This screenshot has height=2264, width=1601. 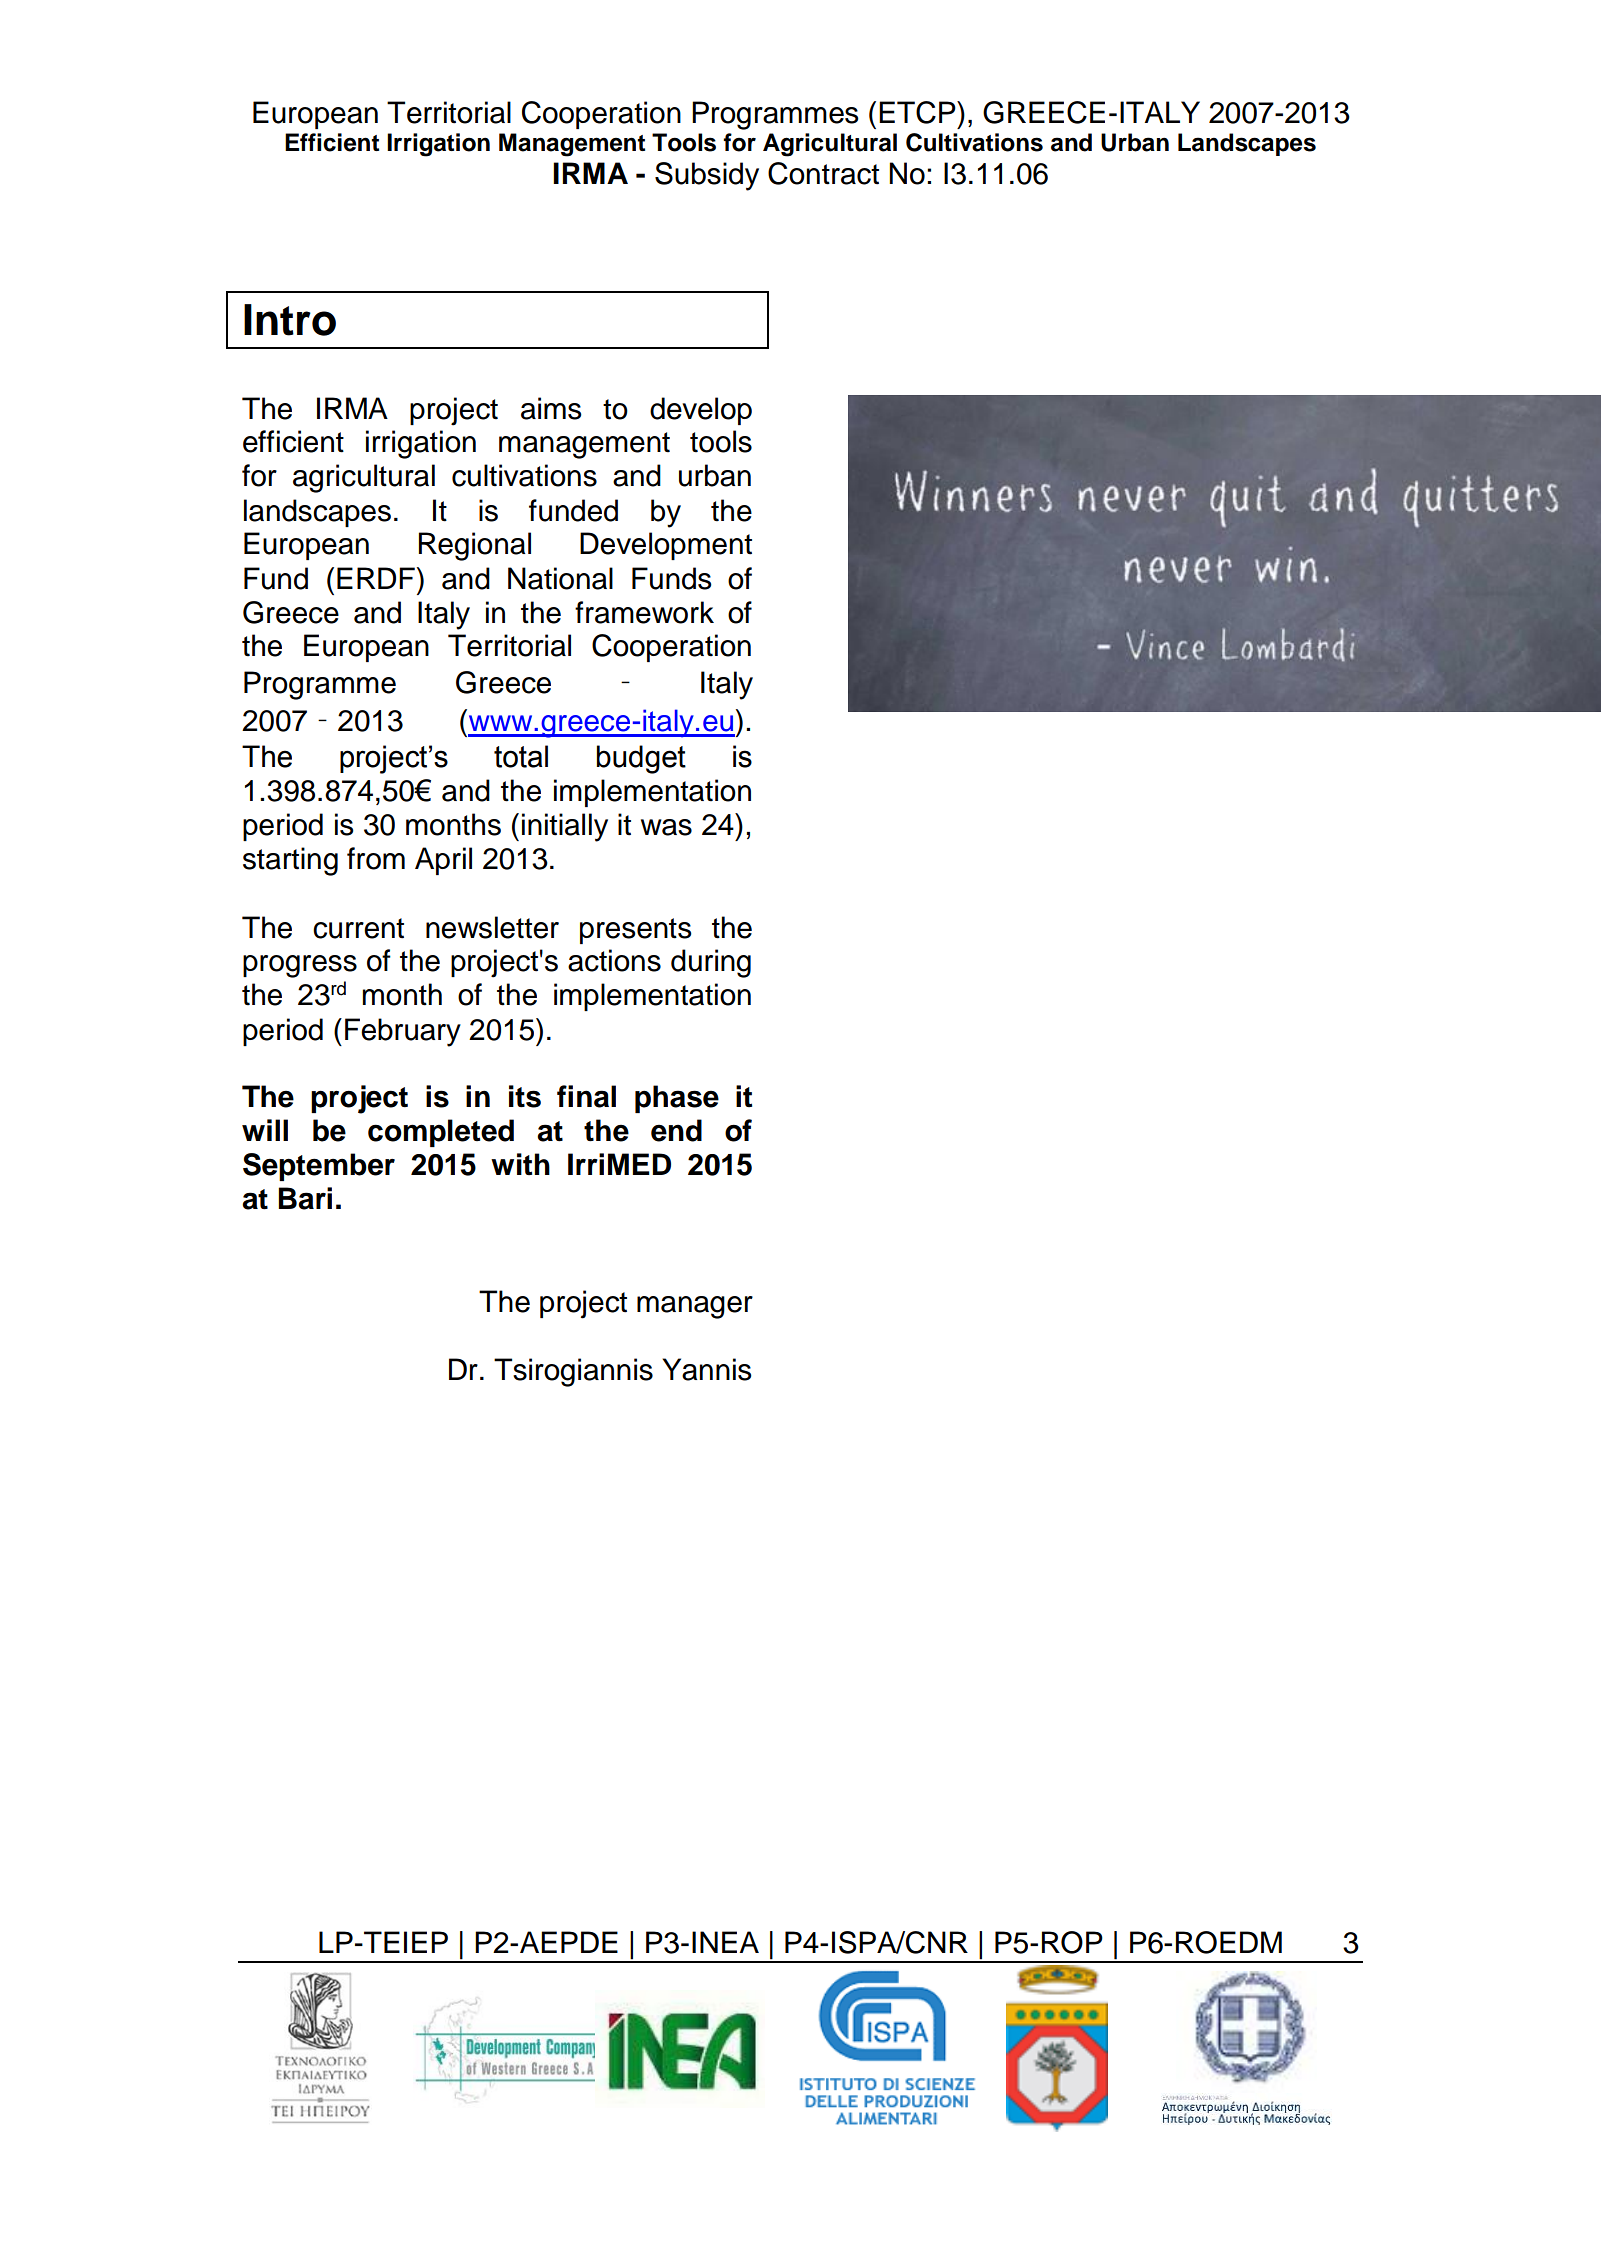 What do you see at coordinates (376, 858) in the screenshot?
I see `from` at bounding box center [376, 858].
